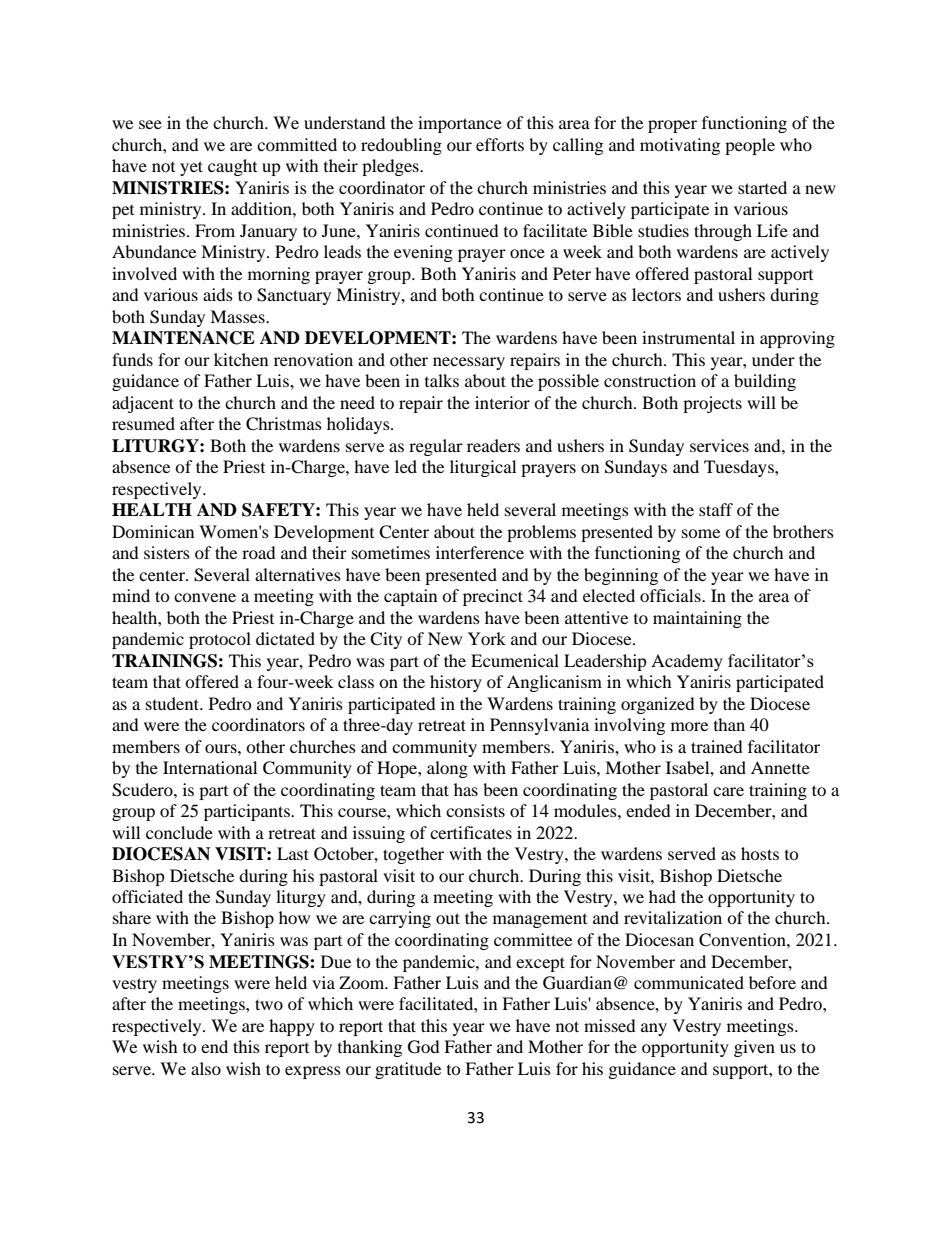 This document has height=1233, width=952. Describe the element at coordinates (143, 423) in the document. I see `resumed` at that location.
